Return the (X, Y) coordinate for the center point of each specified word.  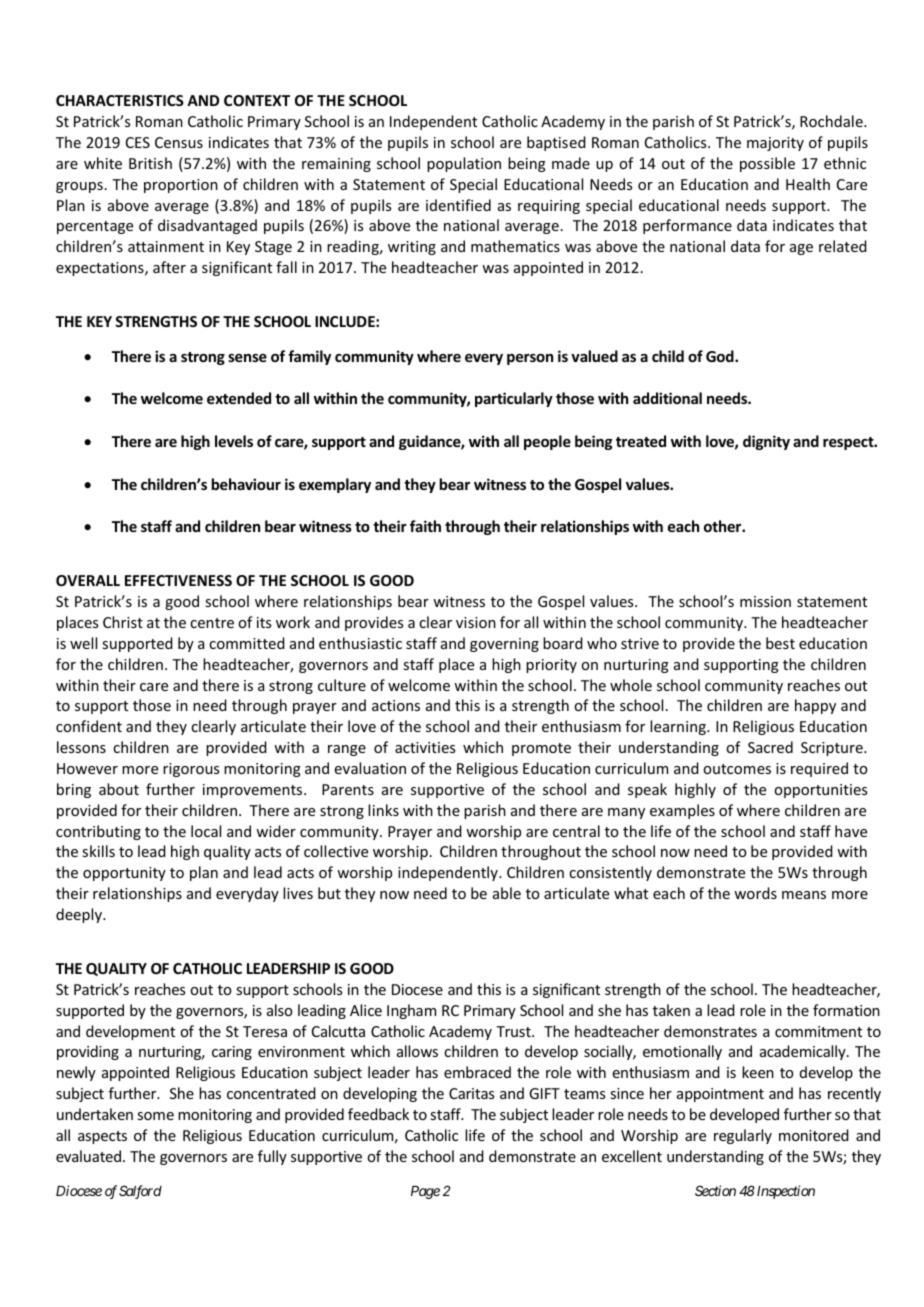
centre (212, 623)
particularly (514, 399)
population (464, 164)
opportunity (124, 874)
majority (775, 144)
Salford (140, 1192)
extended (239, 398)
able (507, 893)
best (780, 643)
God (721, 356)
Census (179, 142)
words (755, 893)
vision (476, 622)
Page (425, 1192)
